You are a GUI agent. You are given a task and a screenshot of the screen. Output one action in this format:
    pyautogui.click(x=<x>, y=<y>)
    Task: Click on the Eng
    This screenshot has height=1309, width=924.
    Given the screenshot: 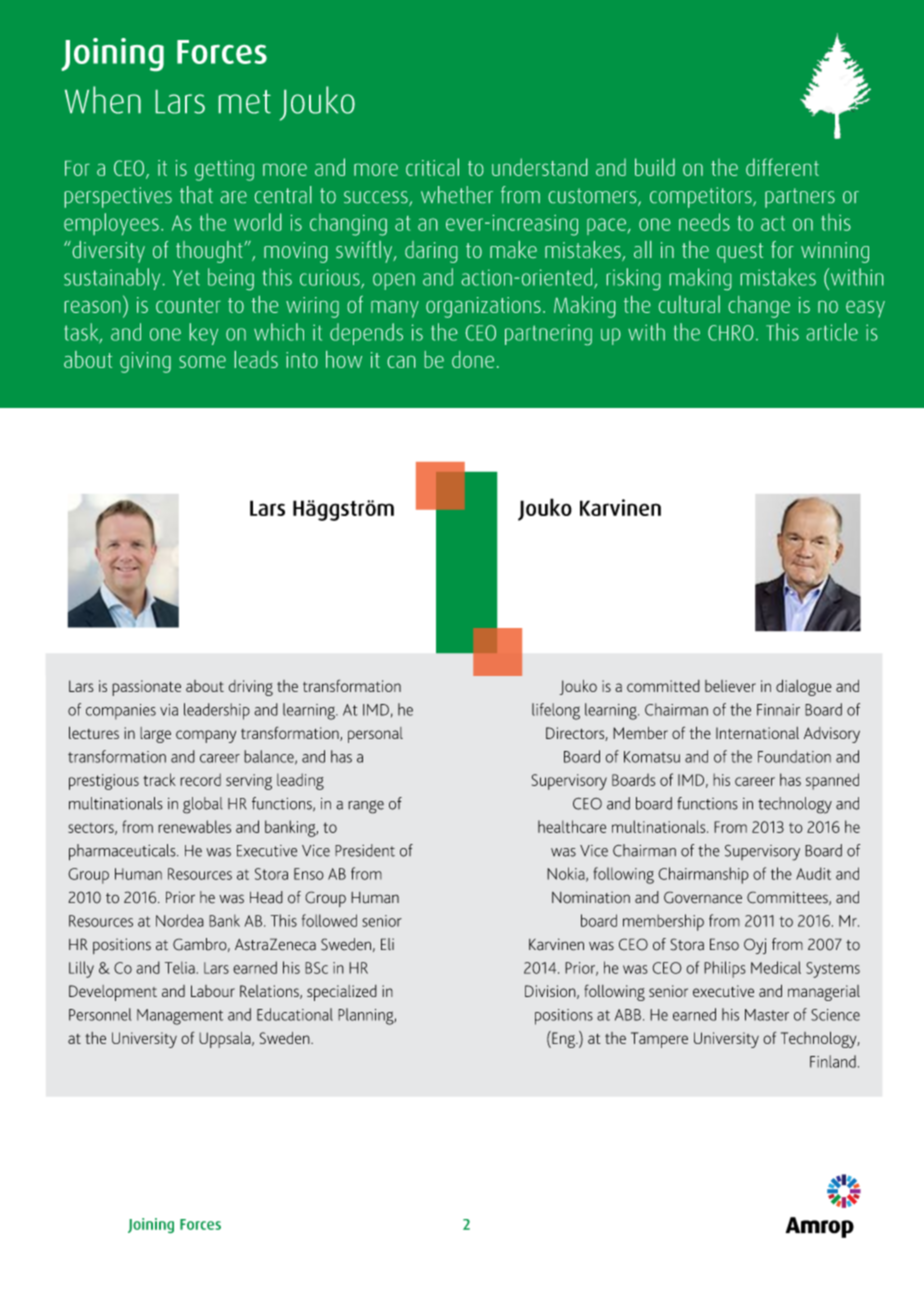 What is the action you would take?
    pyautogui.click(x=563, y=1039)
